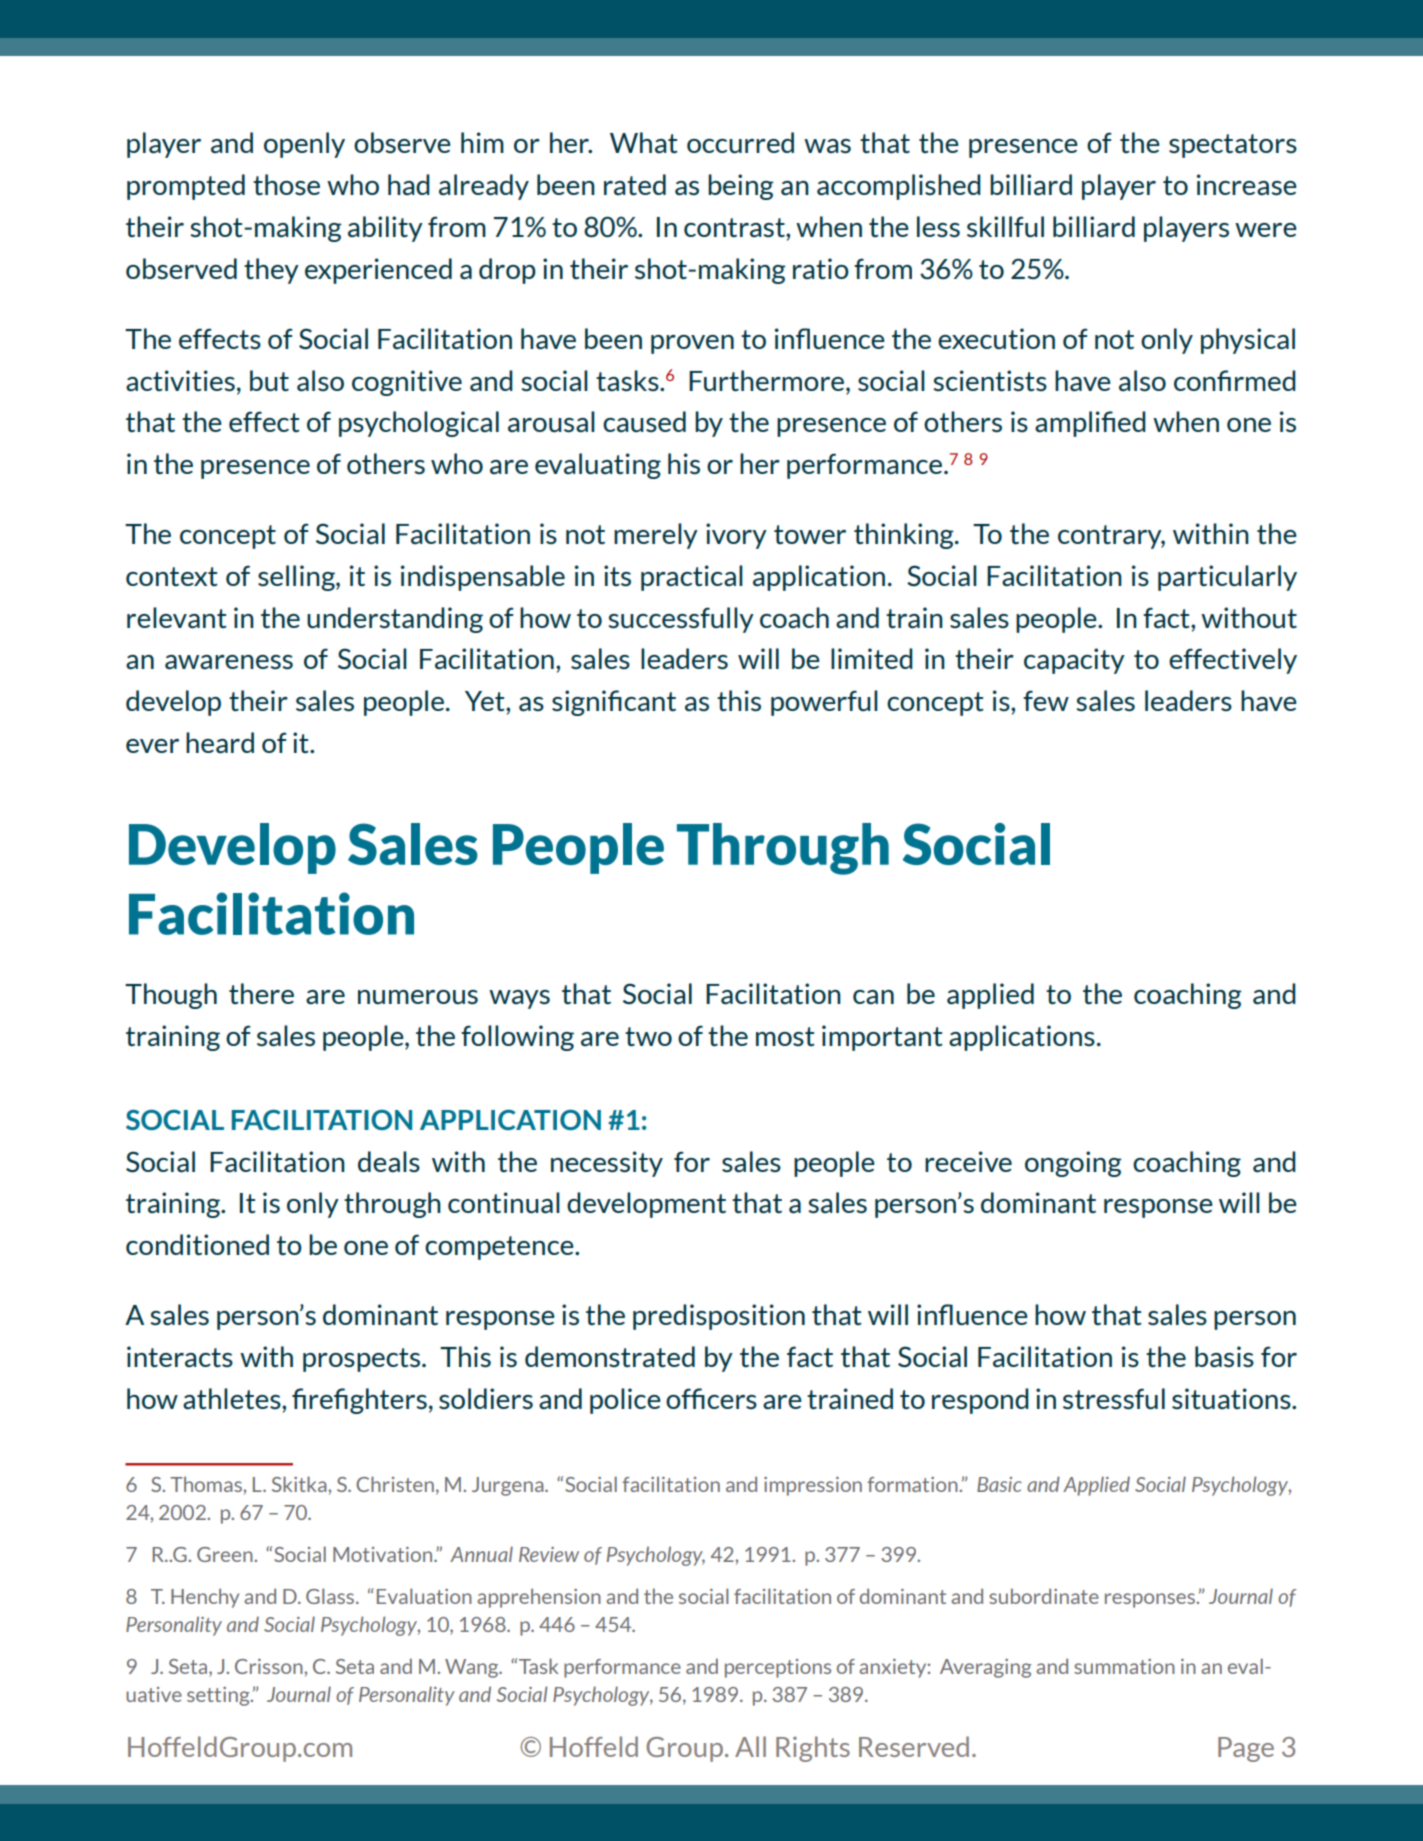  Describe the element at coordinates (286, 184) in the page. I see `those` at that location.
